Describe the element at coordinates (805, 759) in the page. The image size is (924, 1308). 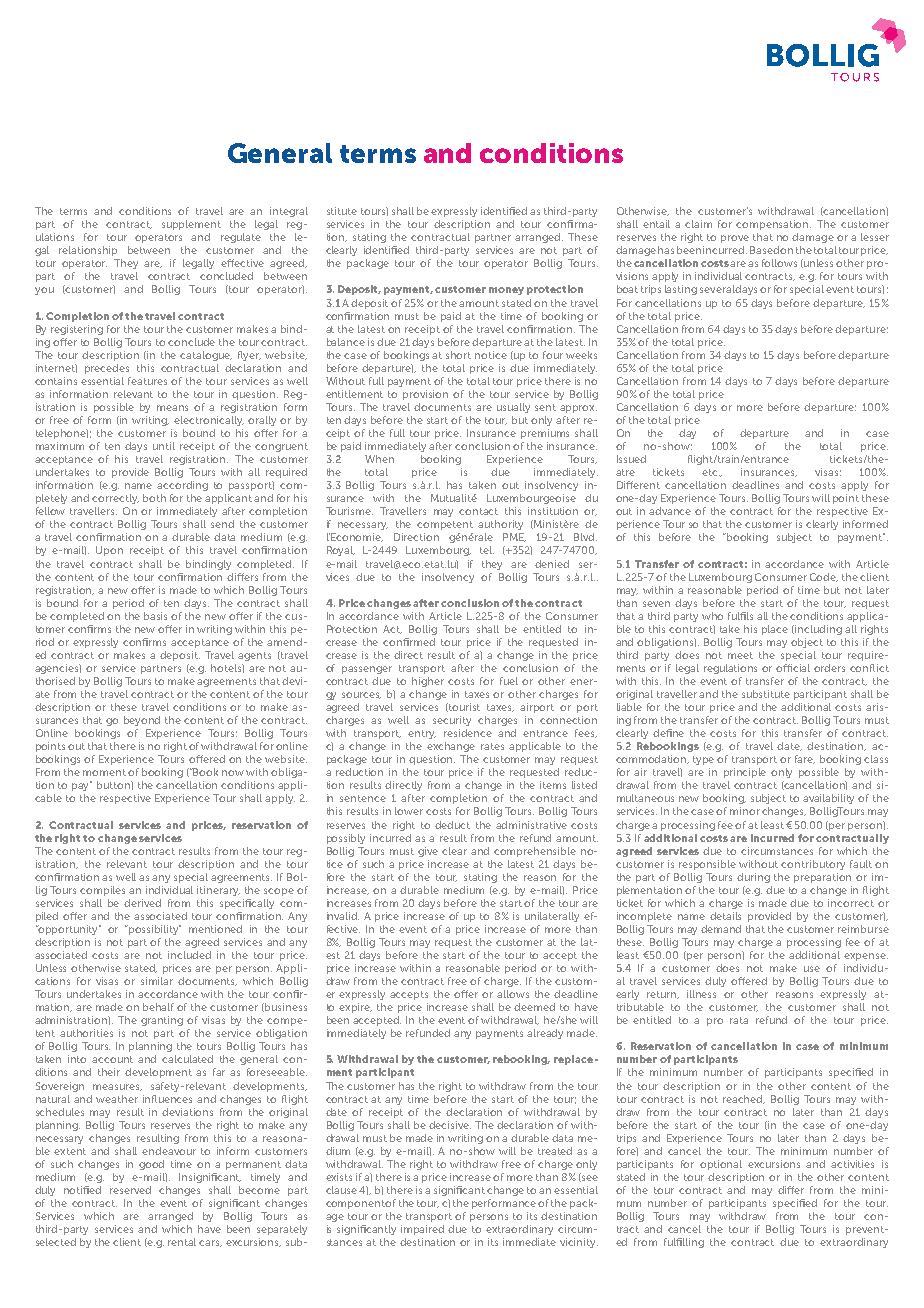
I see `fare` at that location.
